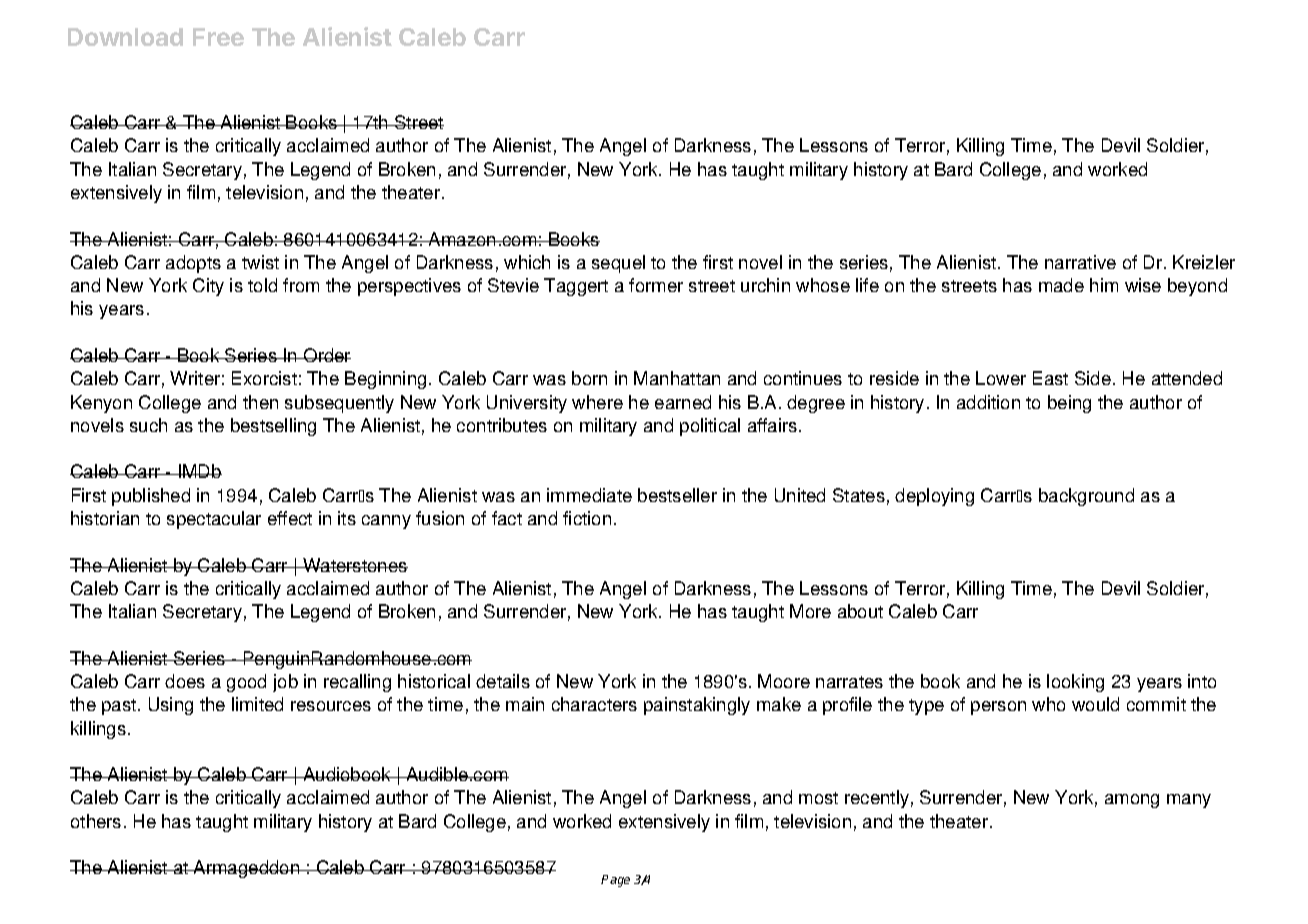 Image resolution: width=1308 pixels, height=924 pixels. I want to click on about, so click(860, 611).
